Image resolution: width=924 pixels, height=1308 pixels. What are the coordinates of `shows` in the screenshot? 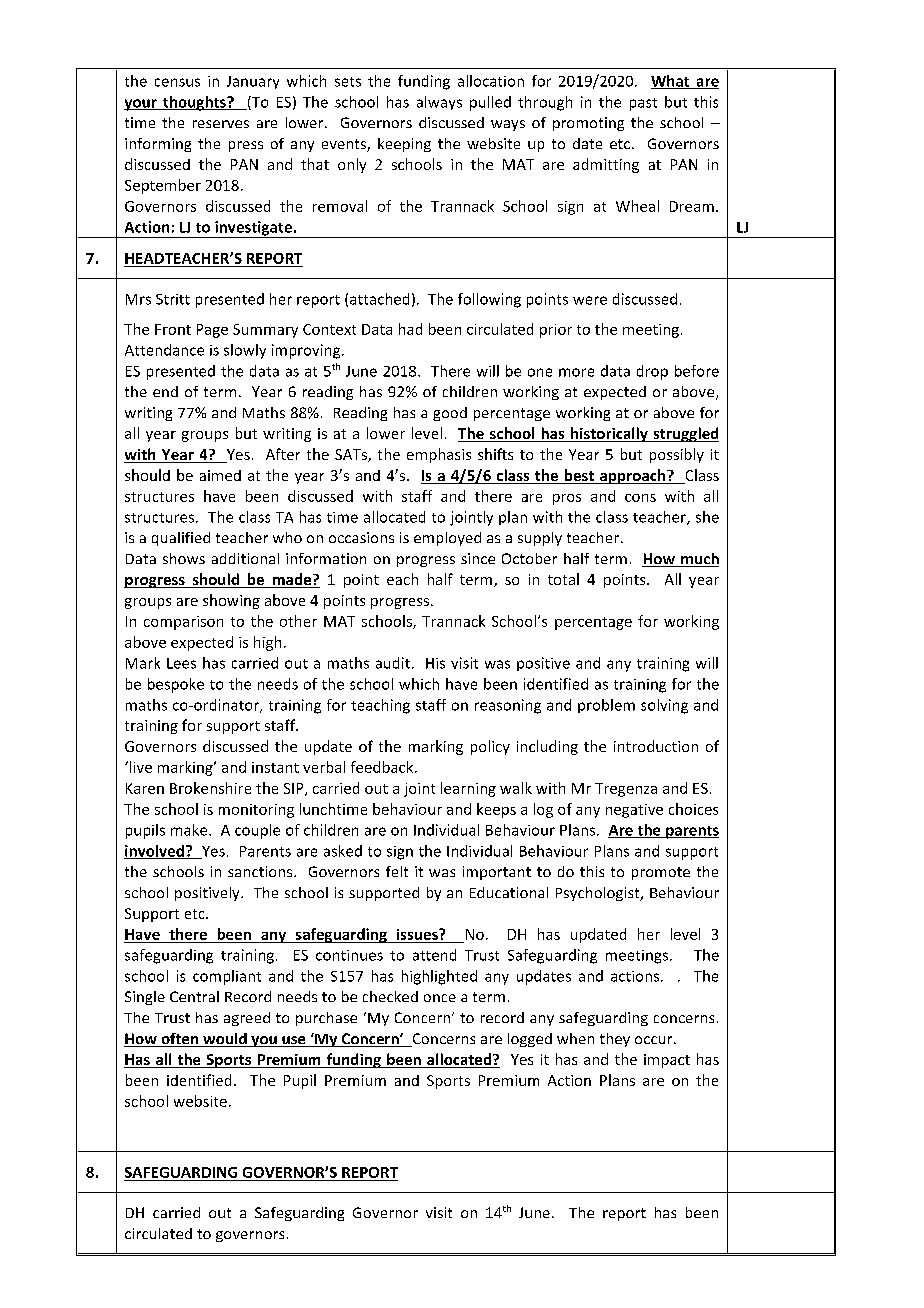 It's located at (184, 558).
